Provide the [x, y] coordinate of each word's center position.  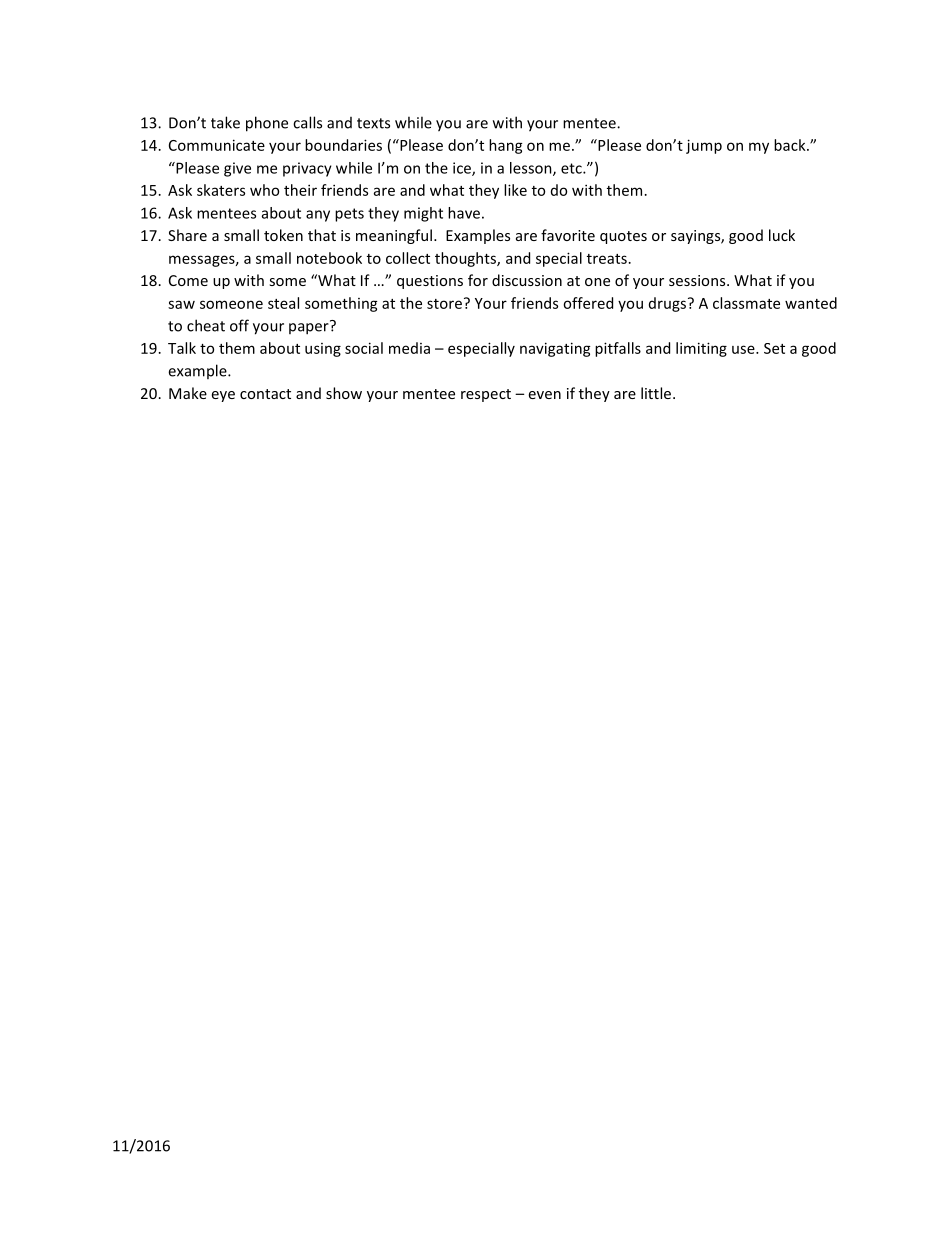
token [283, 235]
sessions [698, 280]
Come [188, 280]
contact [265, 394]
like [515, 190]
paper [310, 328]
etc [572, 168]
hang [506, 146]
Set [774, 348]
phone [267, 124]
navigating [555, 349]
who [264, 190]
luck [782, 235]
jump [704, 146]
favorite [568, 235]
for [478, 280]
